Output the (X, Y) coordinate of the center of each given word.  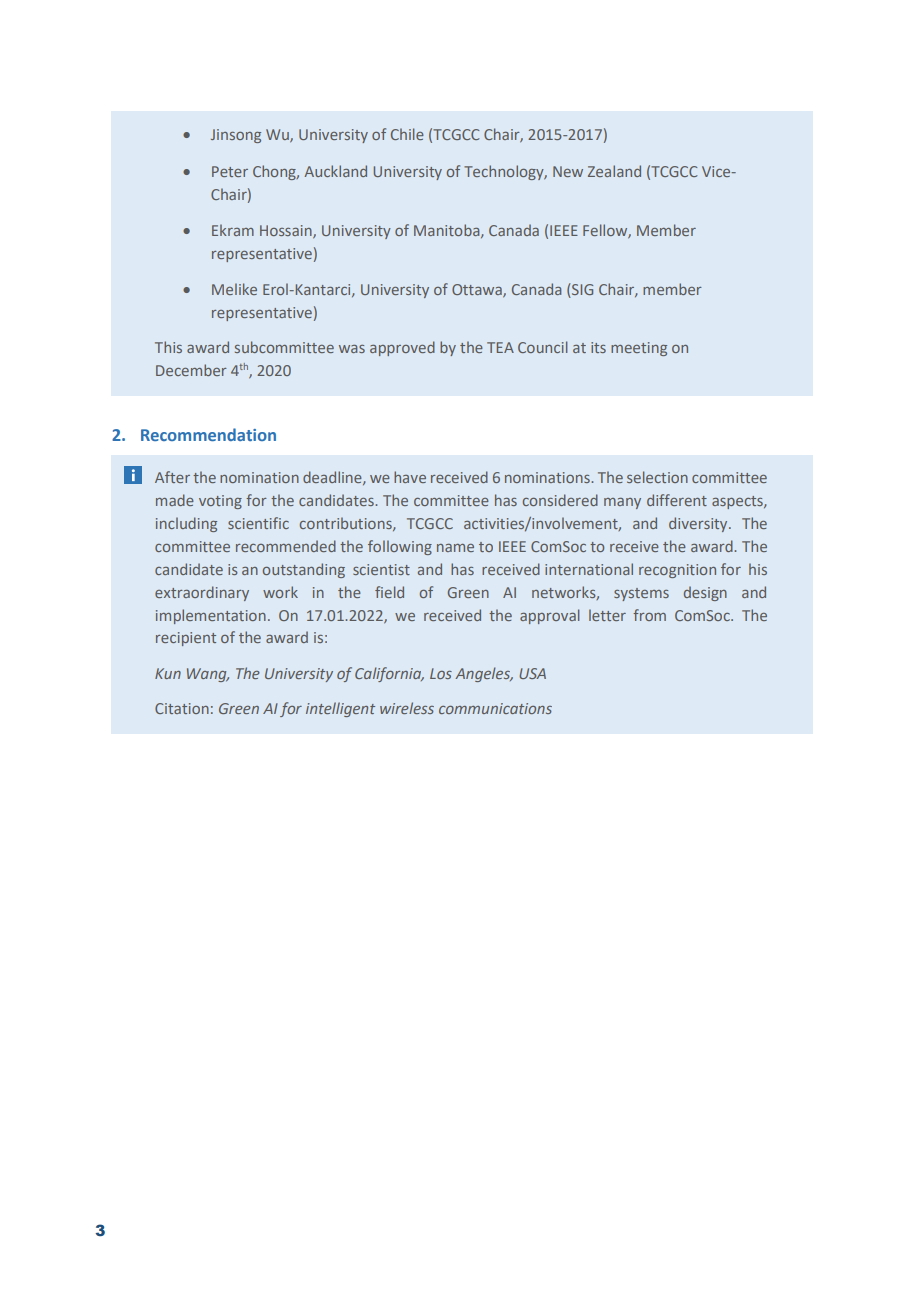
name (455, 548)
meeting (639, 349)
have (410, 477)
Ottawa (478, 290)
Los (441, 673)
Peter (230, 171)
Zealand (614, 171)
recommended (286, 546)
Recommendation (208, 434)
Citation (182, 708)
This (168, 347)
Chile (407, 134)
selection (657, 477)
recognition (677, 571)
